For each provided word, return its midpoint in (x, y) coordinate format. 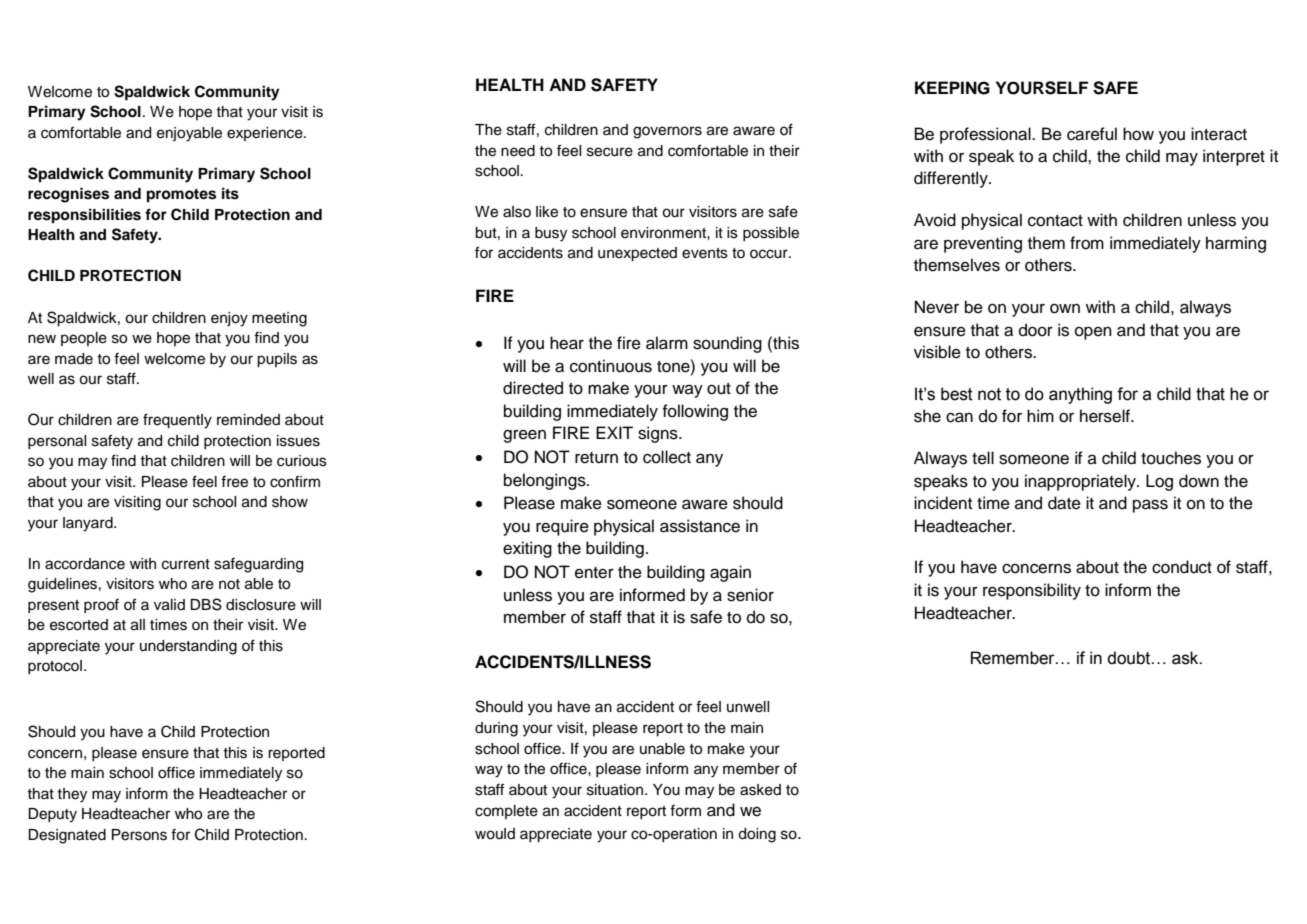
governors (667, 132)
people (84, 339)
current (186, 564)
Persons (139, 835)
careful (1092, 134)
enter (594, 573)
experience (266, 134)
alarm (667, 343)
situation (616, 790)
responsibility (1032, 591)
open (1093, 333)
